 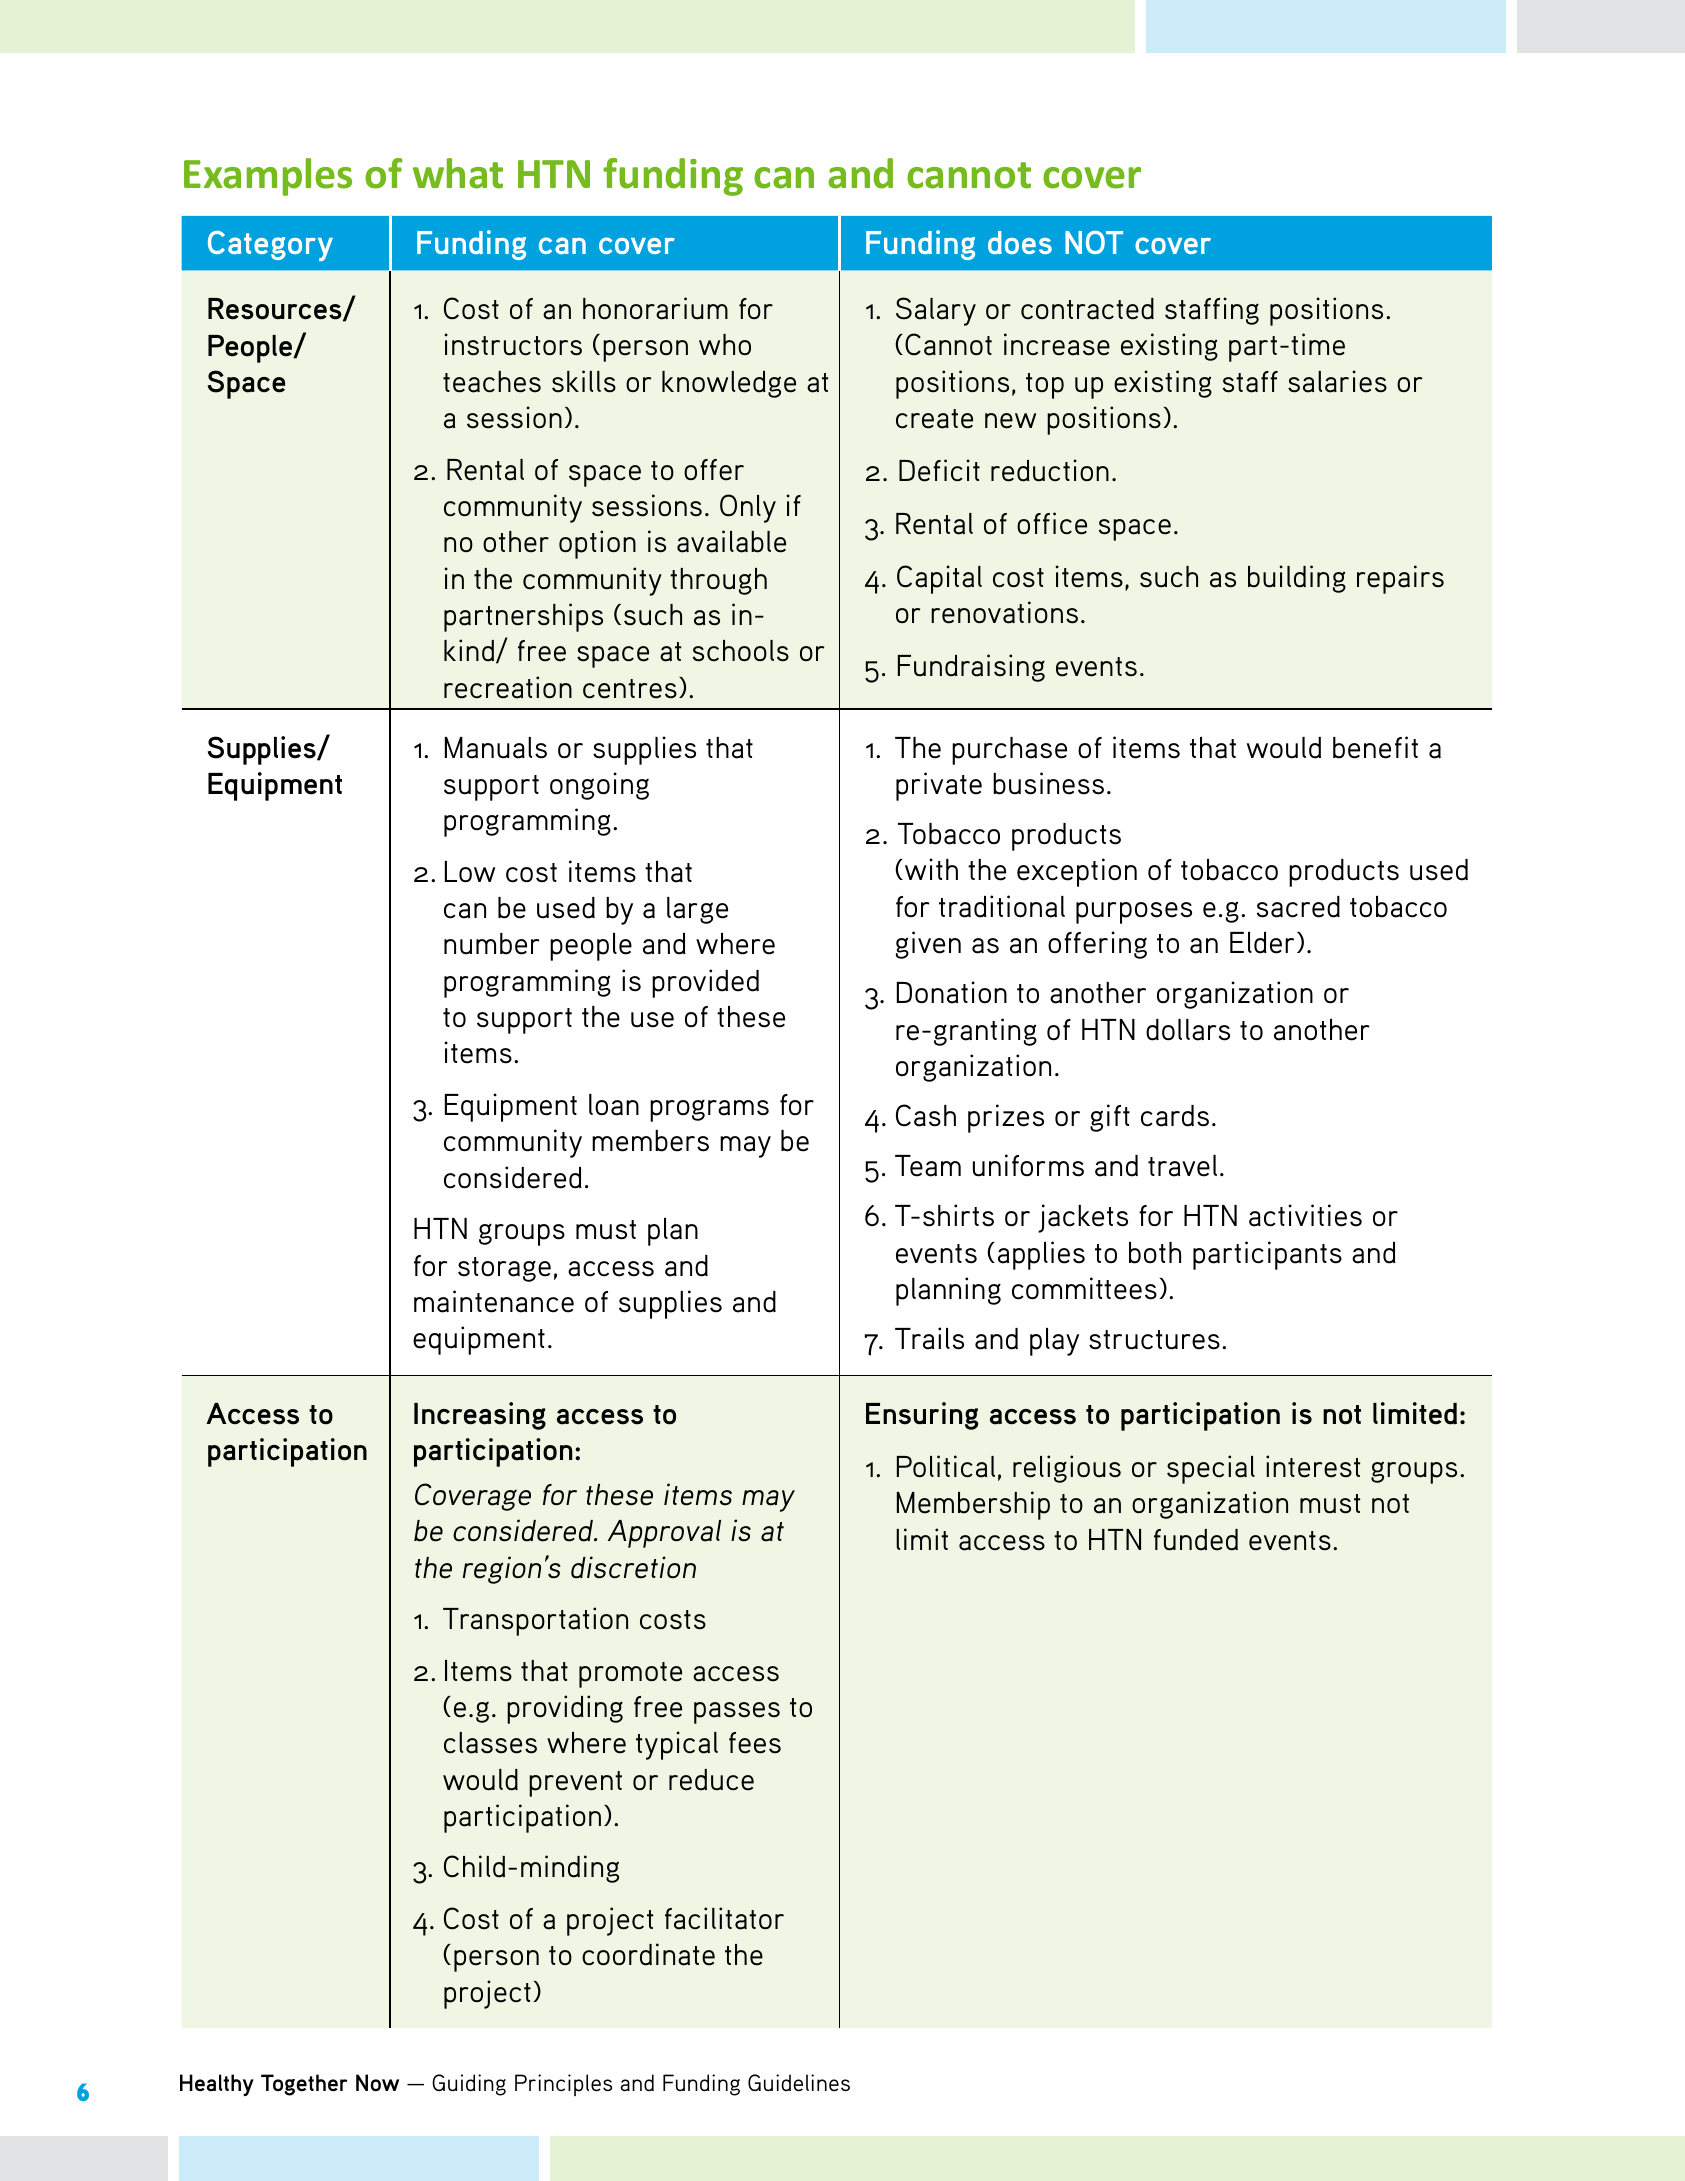 What do you see at coordinates (270, 246) in the screenshot?
I see `Category` at bounding box center [270, 246].
